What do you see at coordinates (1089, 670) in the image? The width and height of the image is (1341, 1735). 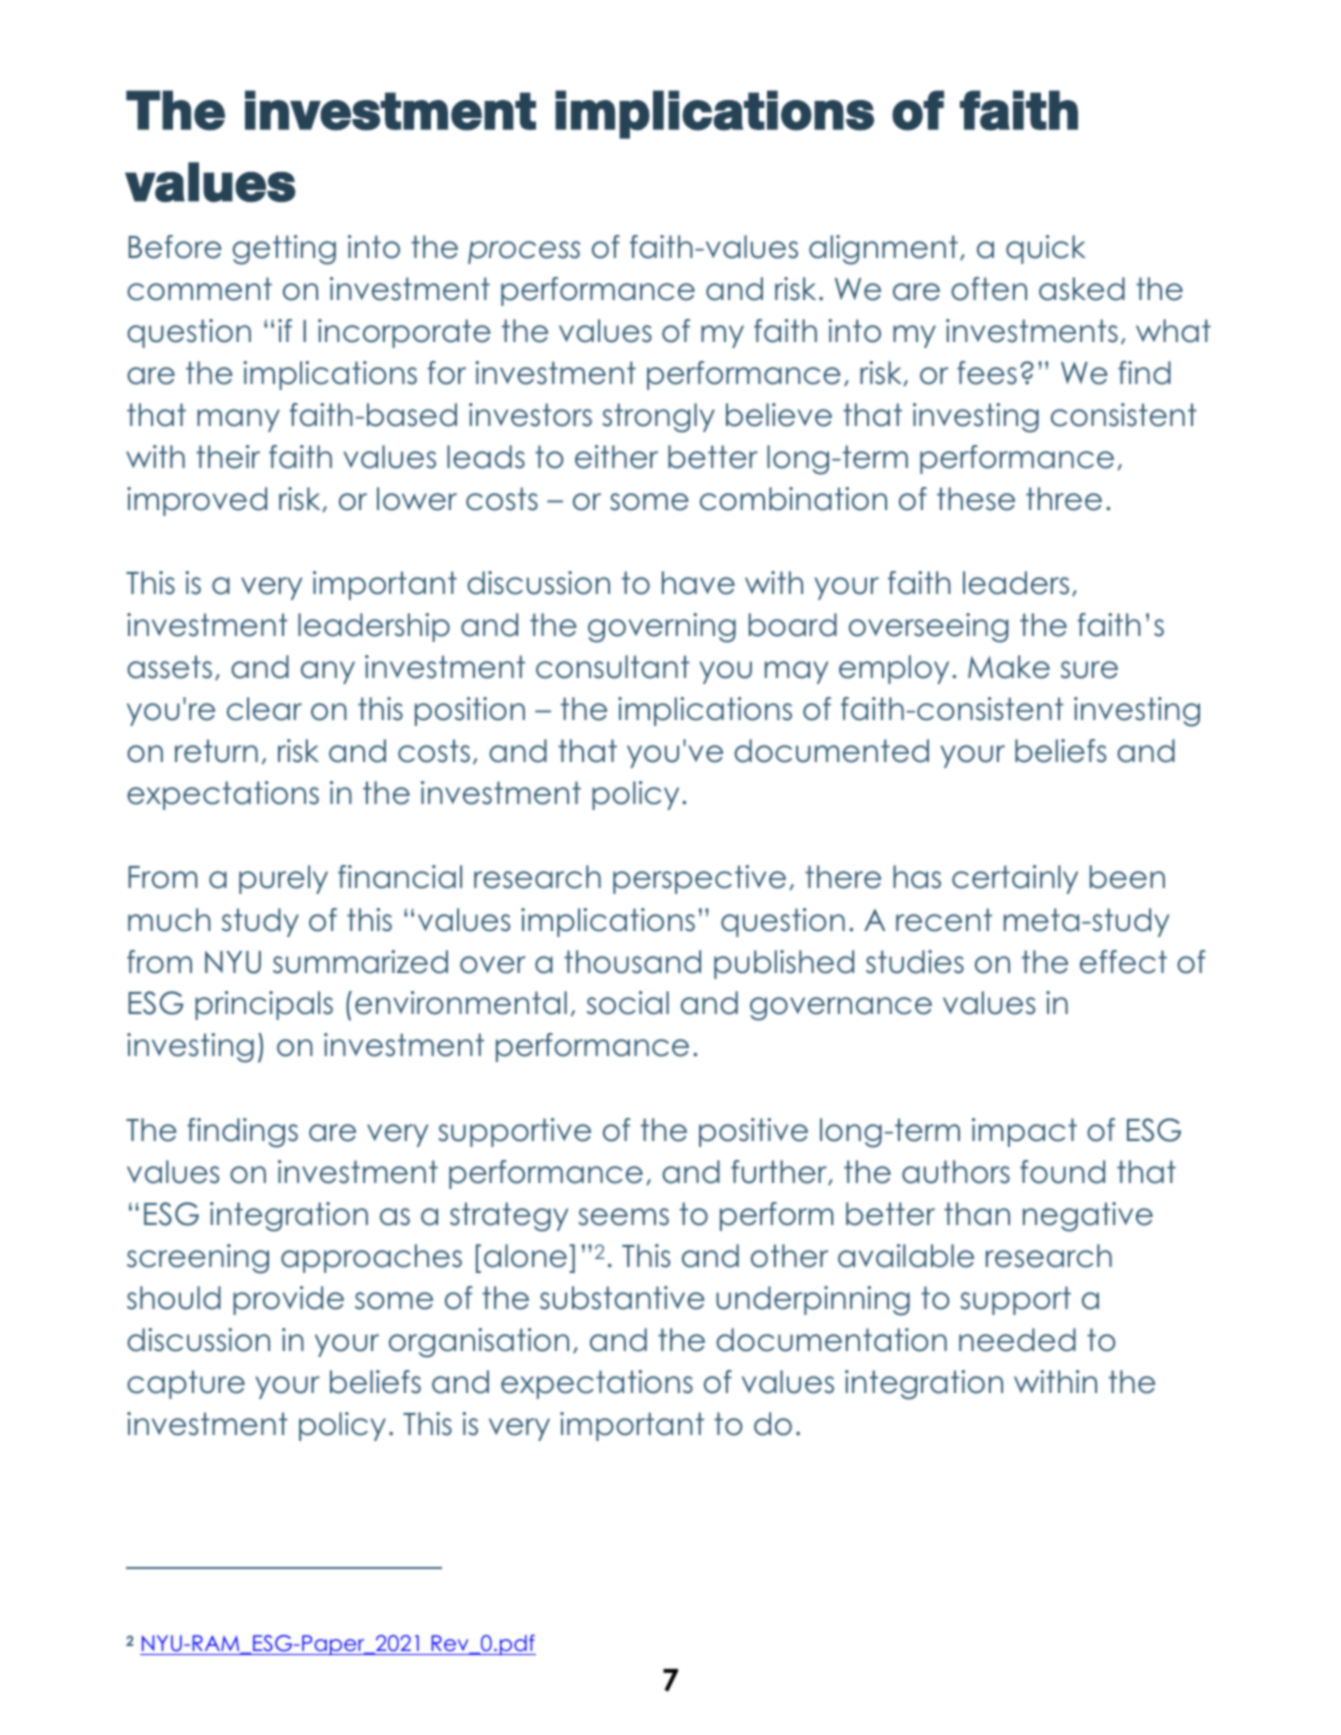 I see `sure` at bounding box center [1089, 670].
